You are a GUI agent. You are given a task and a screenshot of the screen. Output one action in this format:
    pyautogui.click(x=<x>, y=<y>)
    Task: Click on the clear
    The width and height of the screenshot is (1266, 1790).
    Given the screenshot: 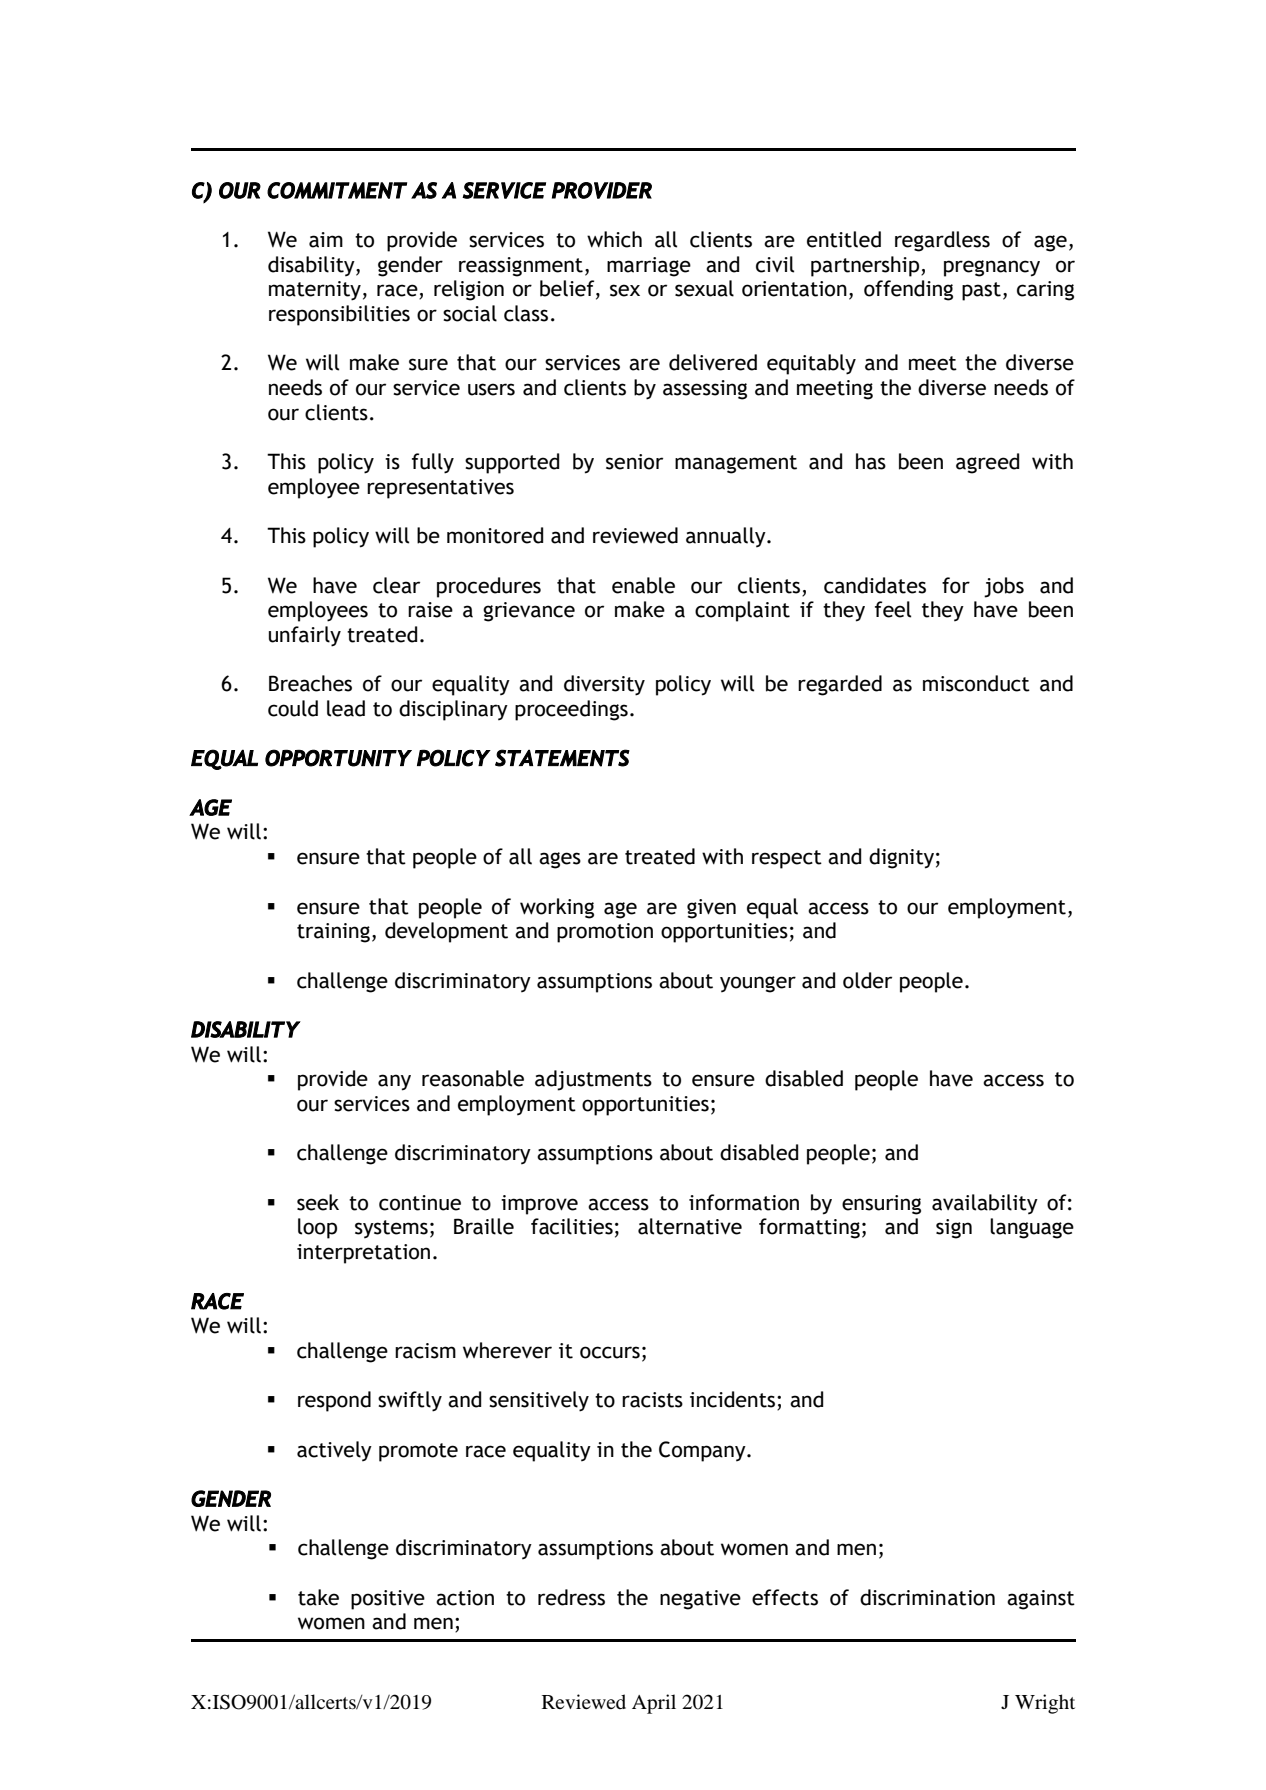 What is the action you would take?
    pyautogui.click(x=396, y=585)
